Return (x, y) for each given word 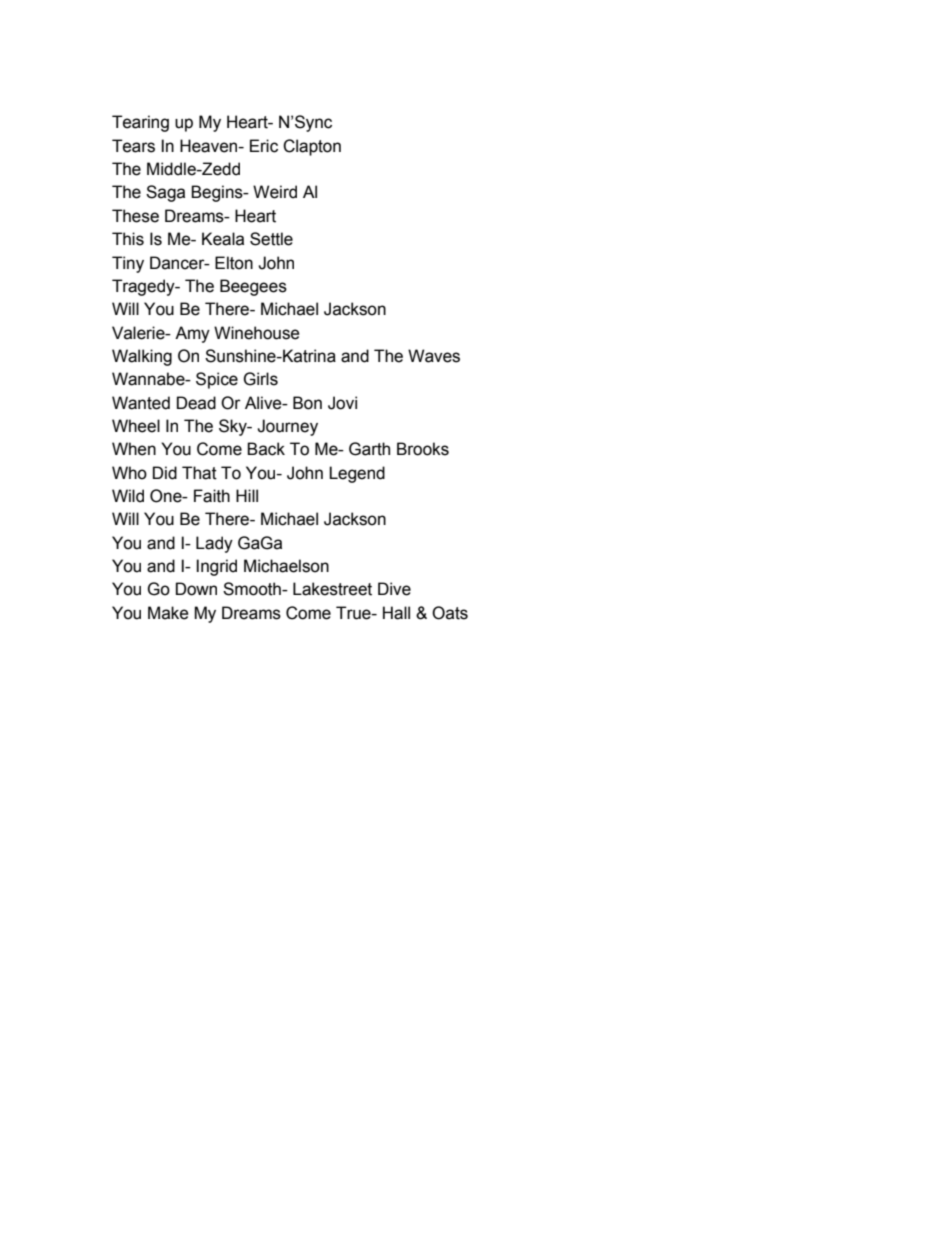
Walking (142, 357)
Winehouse (257, 333)
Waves (434, 356)
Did (165, 473)
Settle (271, 239)
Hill (247, 495)
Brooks (423, 449)
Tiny (128, 264)
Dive (394, 589)
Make (168, 613)
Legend (357, 474)
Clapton (312, 147)
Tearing (140, 123)
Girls (260, 379)
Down (196, 589)
